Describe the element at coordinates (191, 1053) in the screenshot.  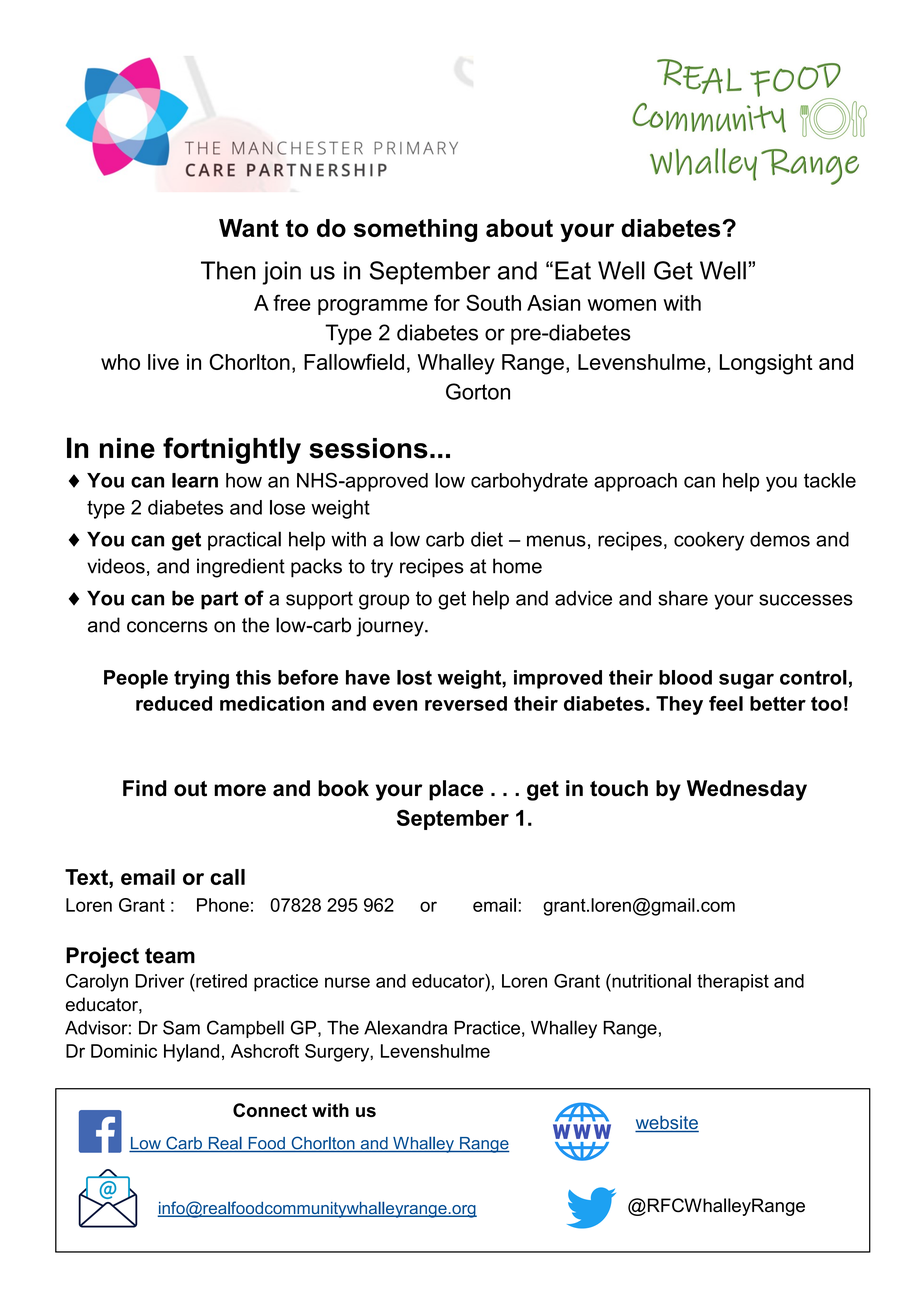
I see `Hyland` at that location.
